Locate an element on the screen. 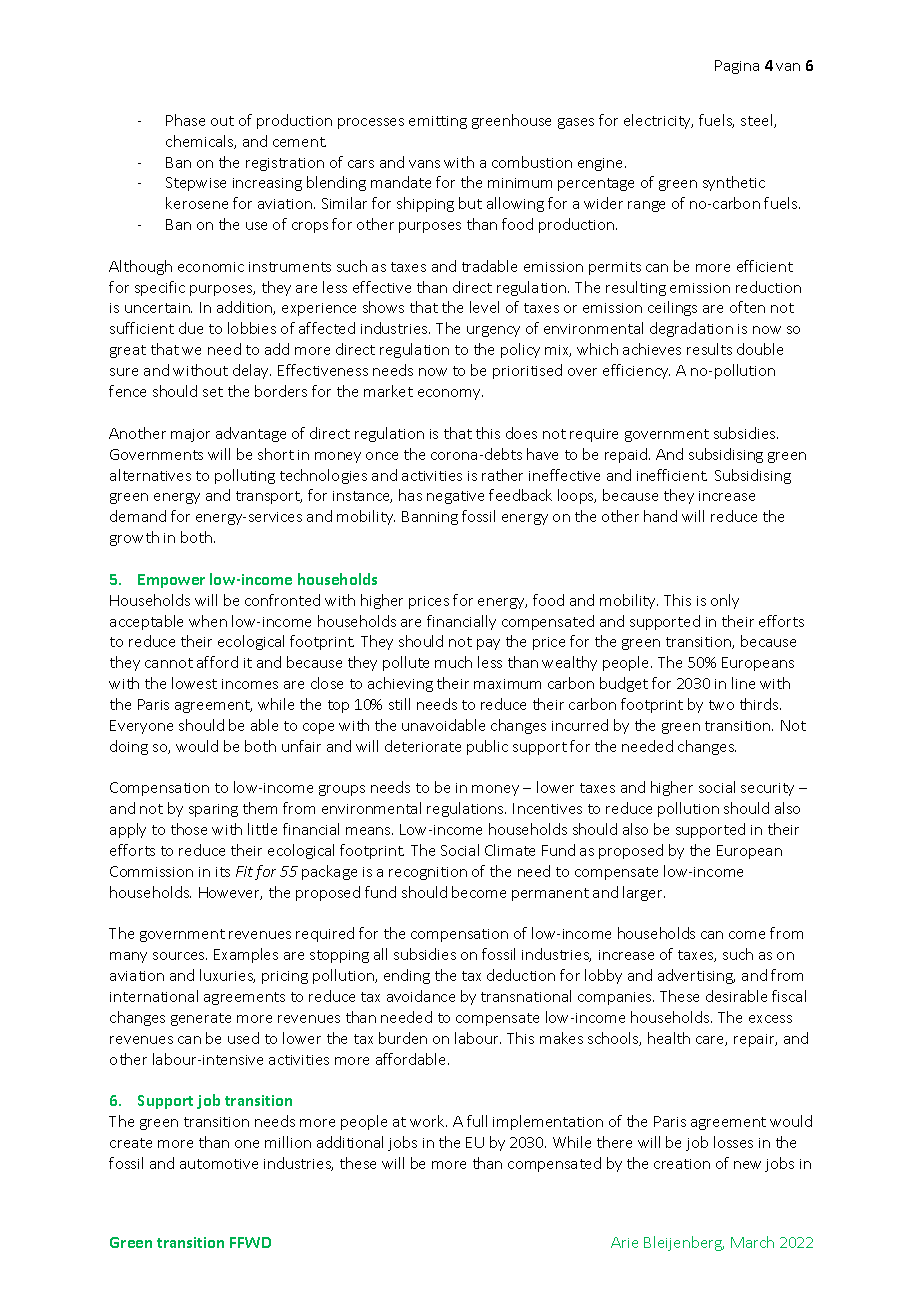  Phase is located at coordinates (185, 120).
